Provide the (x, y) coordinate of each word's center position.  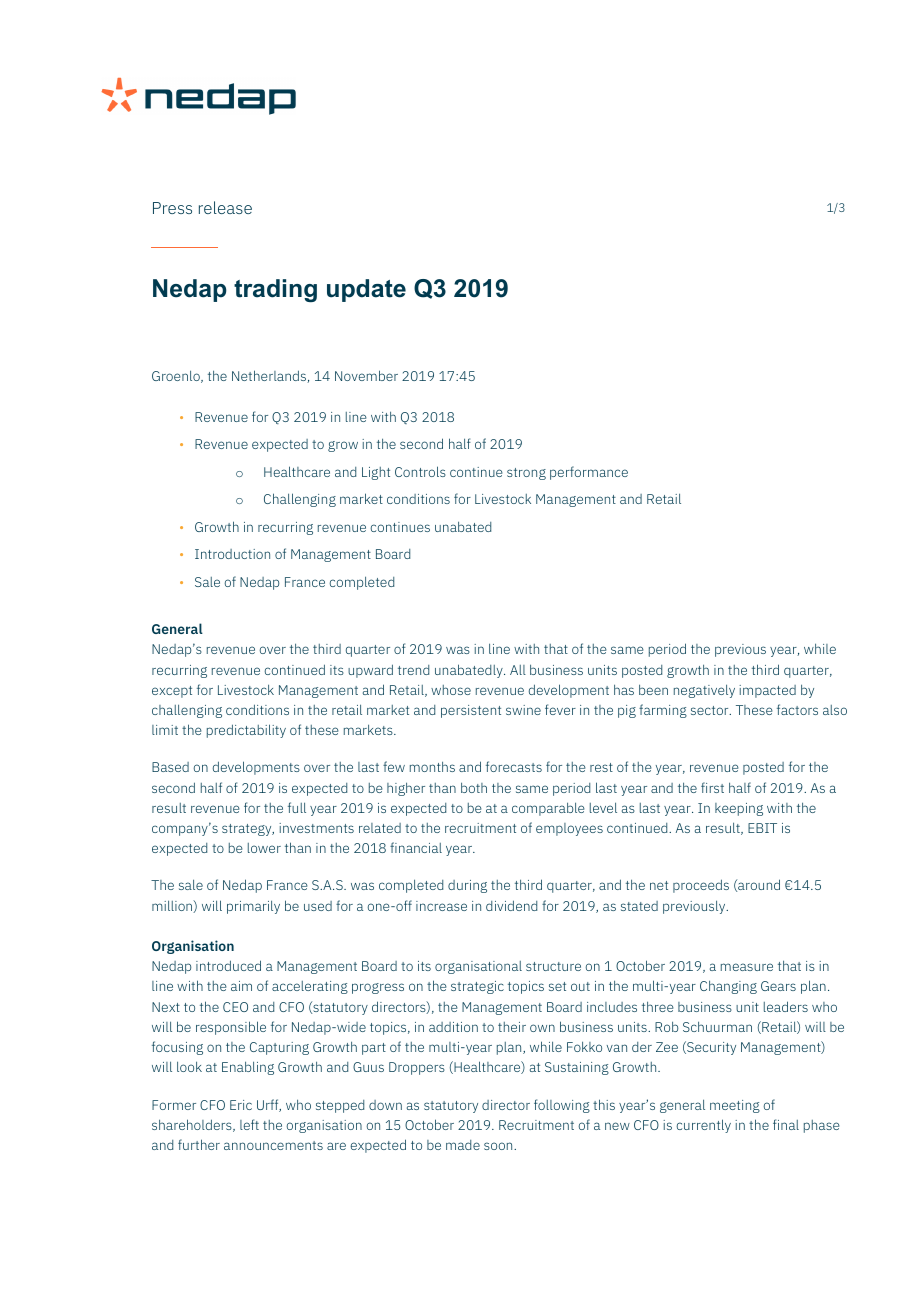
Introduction (232, 554)
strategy (248, 830)
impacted (767, 691)
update (366, 290)
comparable (548, 809)
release (225, 207)
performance (589, 473)
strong (526, 474)
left (249, 1124)
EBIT (762, 828)
